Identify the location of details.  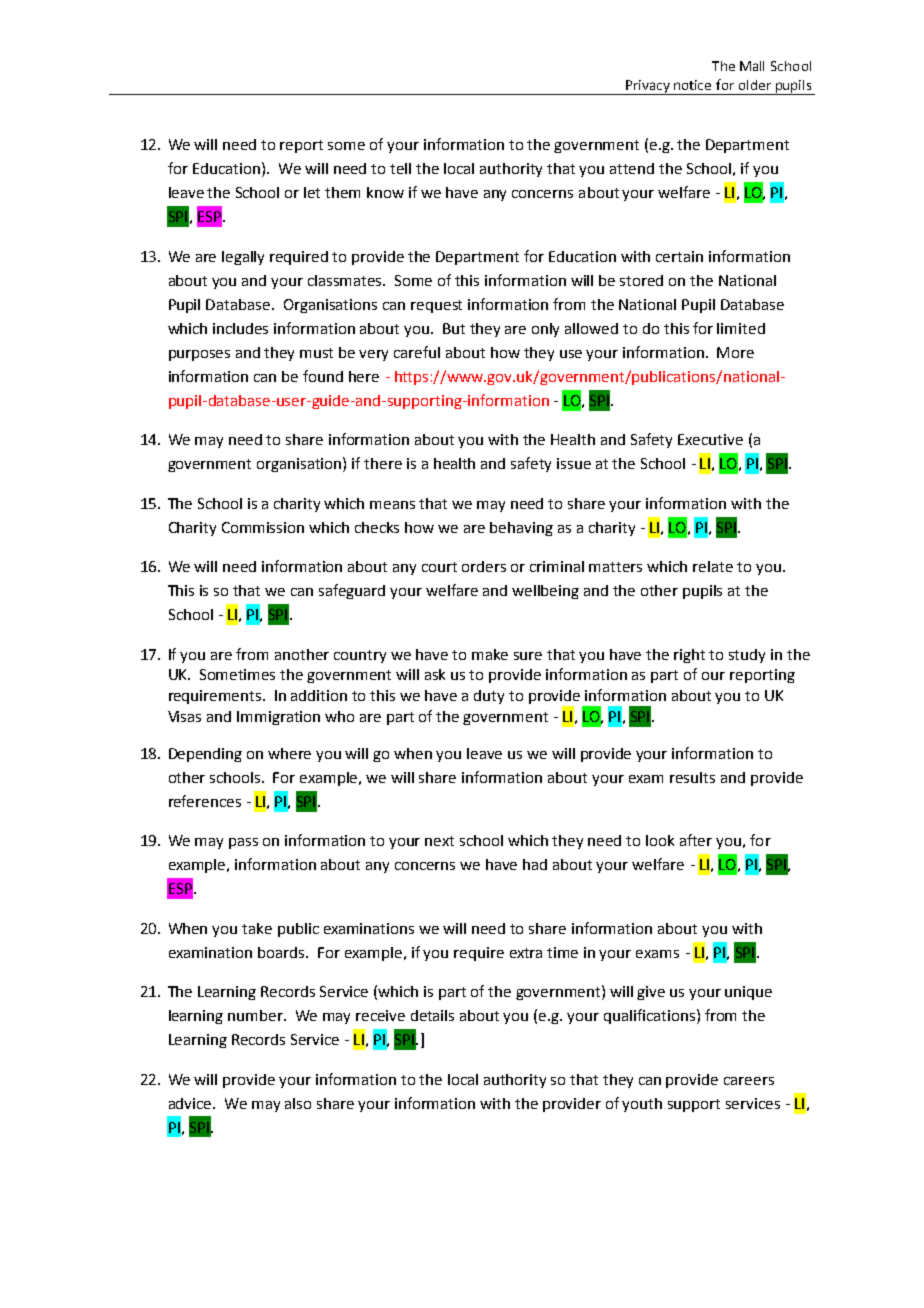
(432, 1015).
